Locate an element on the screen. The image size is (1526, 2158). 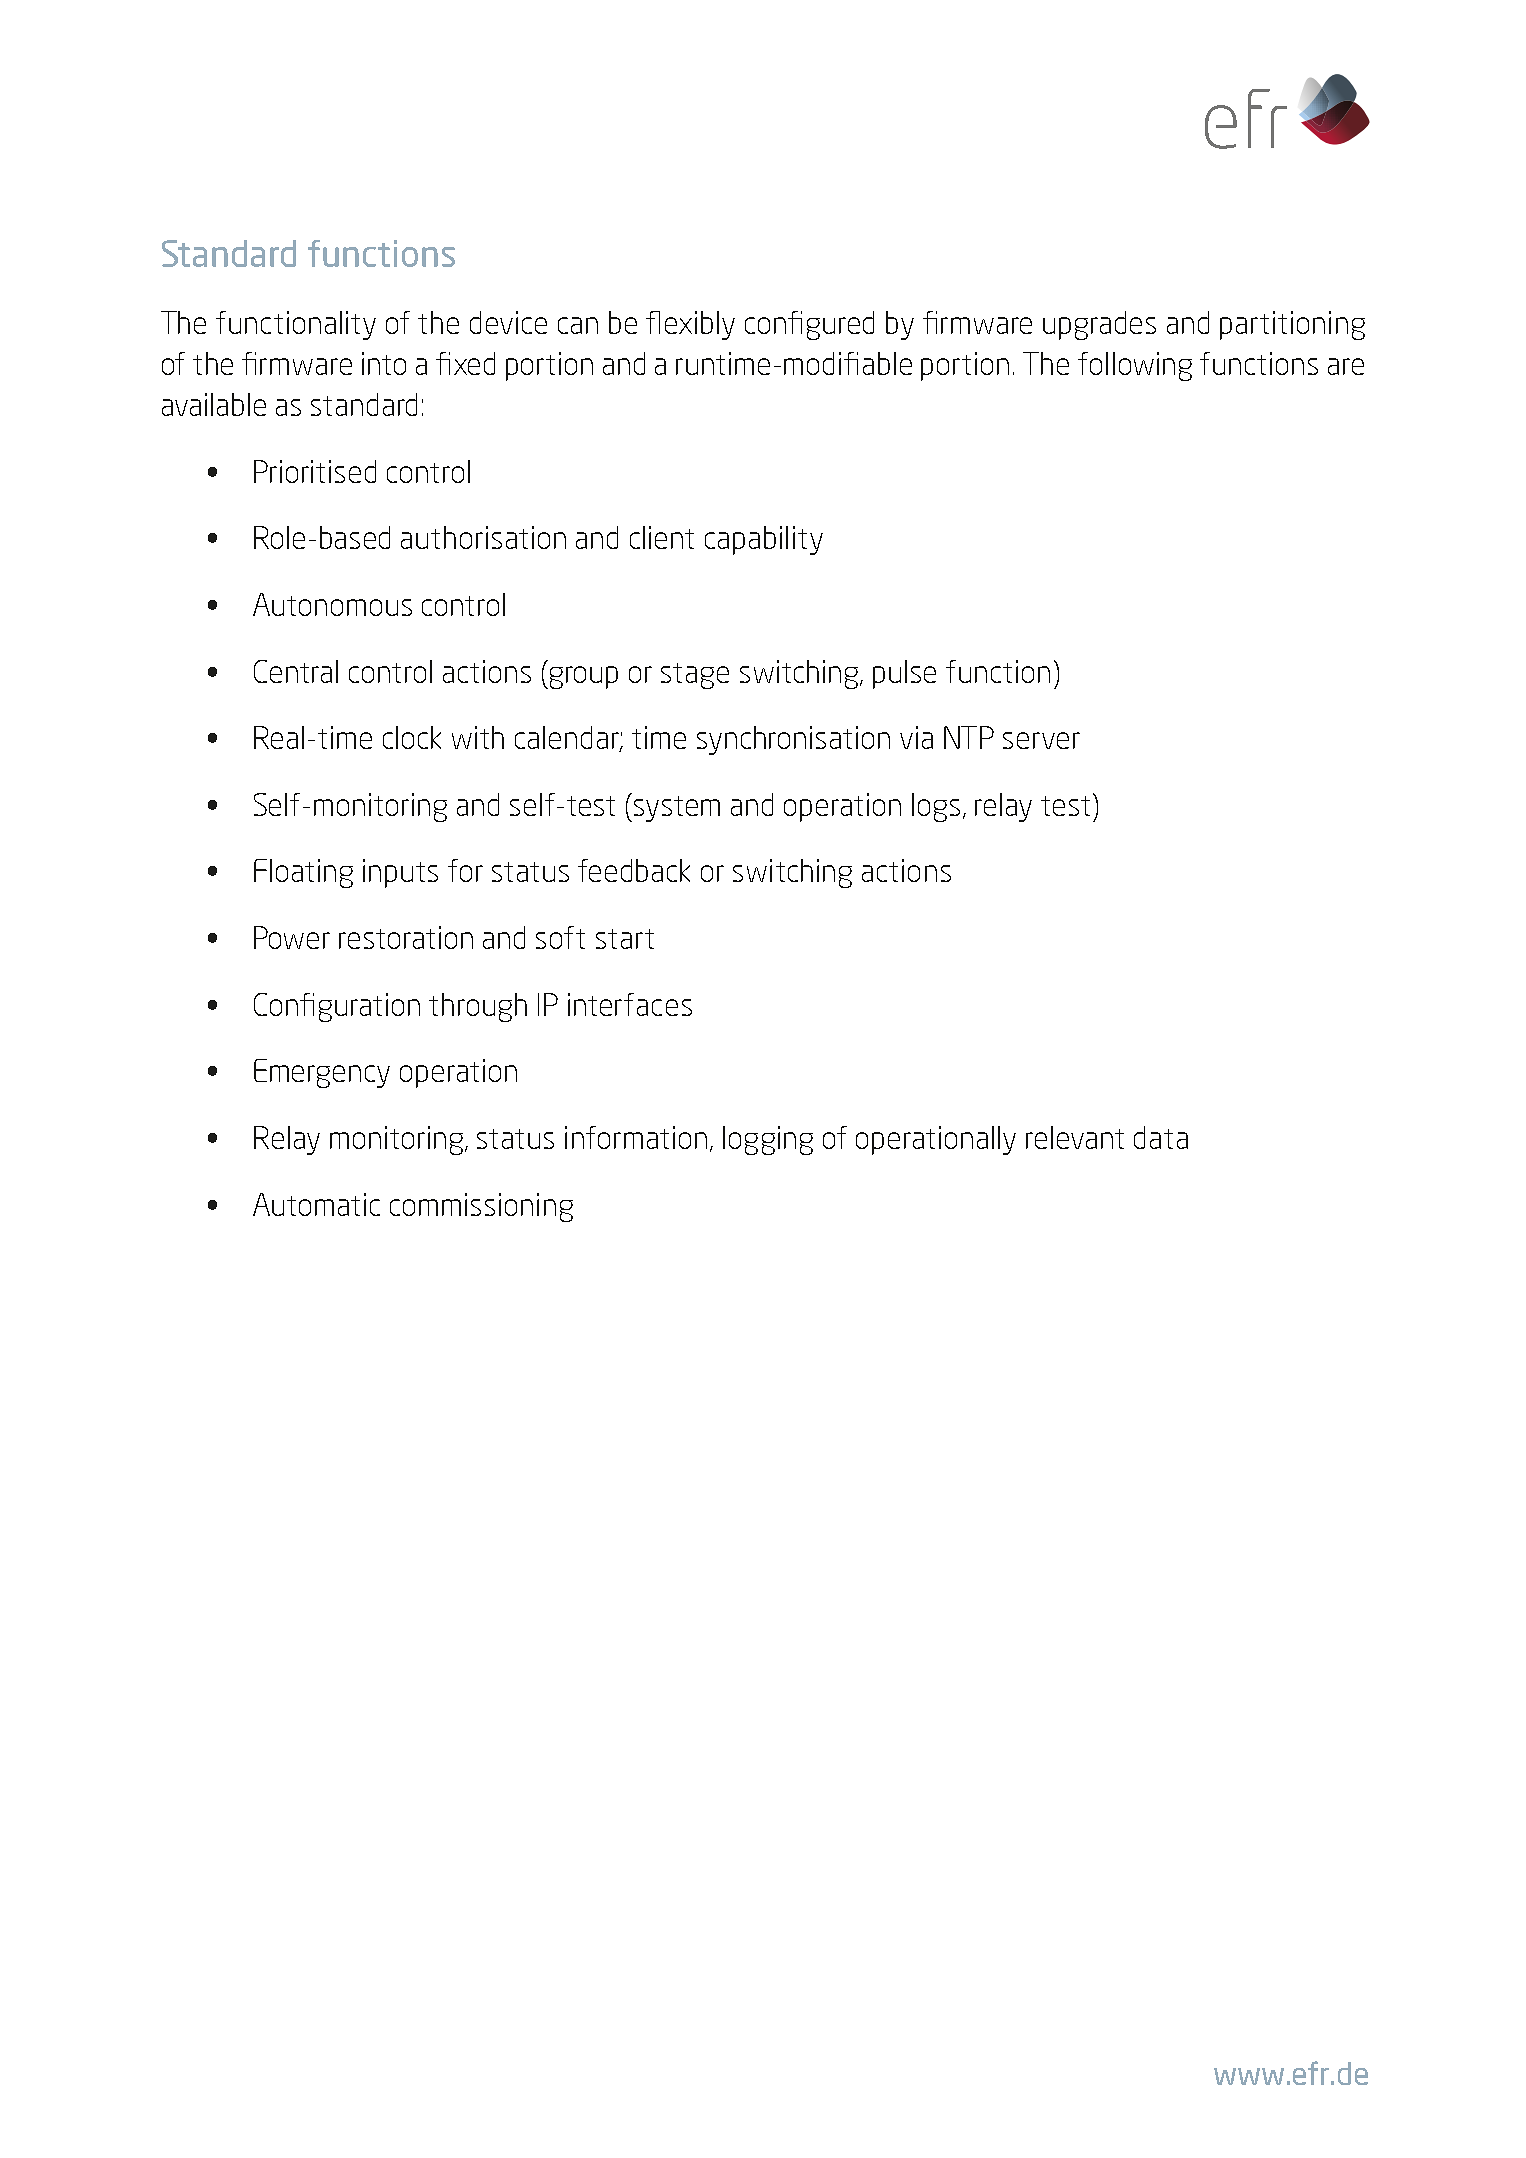
logging is located at coordinates (768, 1140).
